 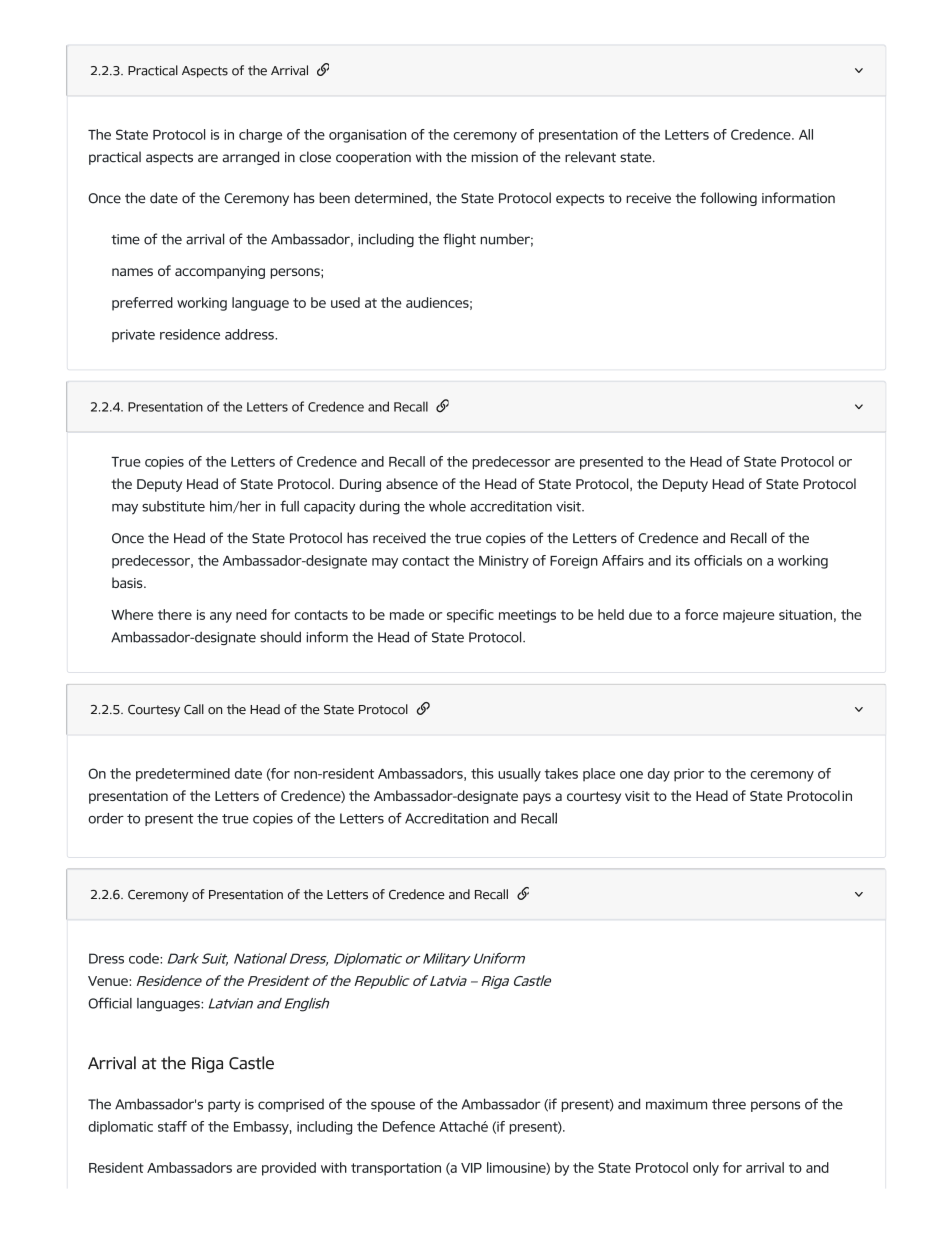 I want to click on three, so click(x=729, y=1104).
